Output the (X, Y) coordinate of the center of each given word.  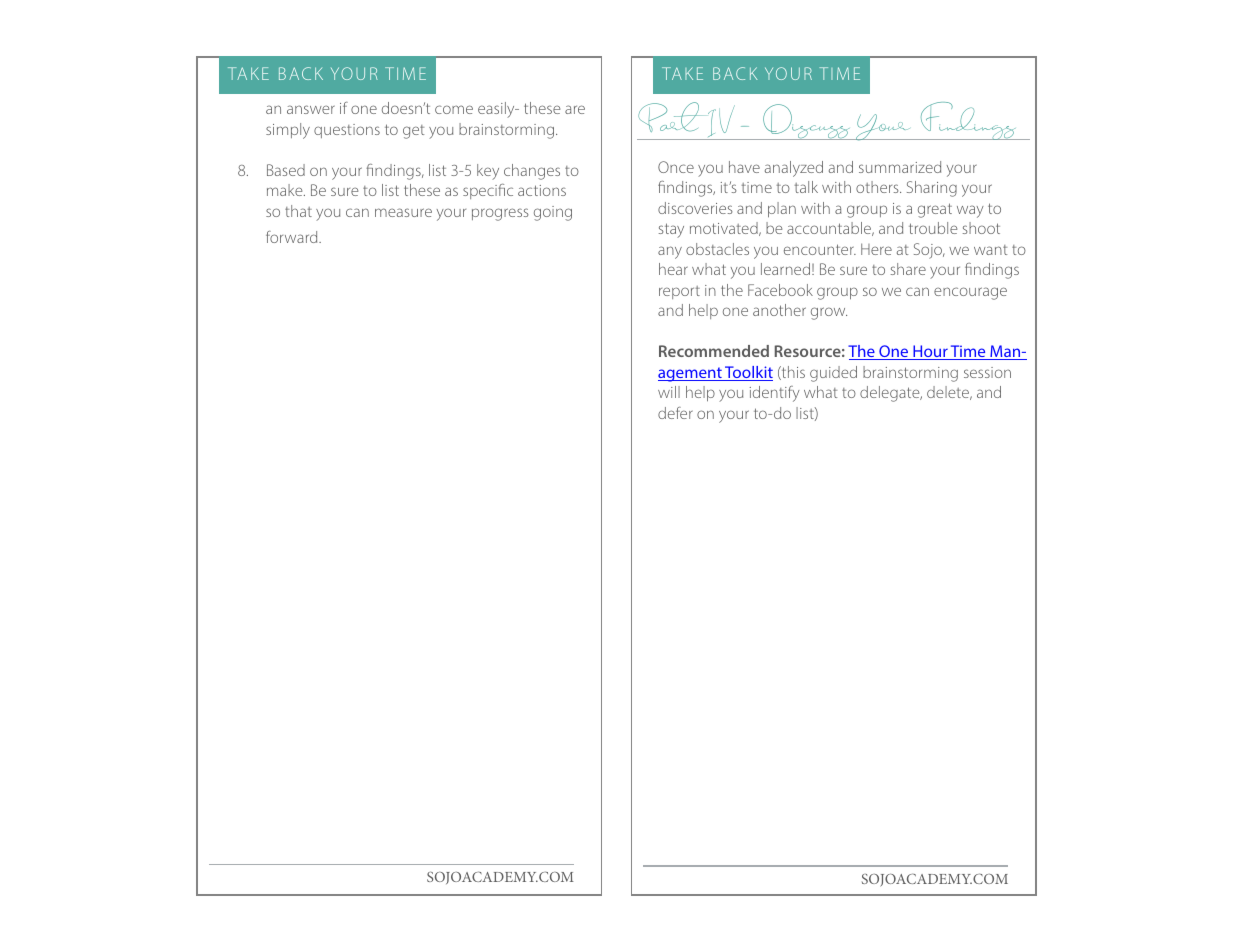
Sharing (932, 189)
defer (675, 413)
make (286, 190)
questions (347, 131)
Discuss (805, 122)
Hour (930, 352)
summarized (900, 167)
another (779, 310)
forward (293, 237)
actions (542, 190)
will (669, 392)
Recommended (714, 351)
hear (673, 269)
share (908, 269)
